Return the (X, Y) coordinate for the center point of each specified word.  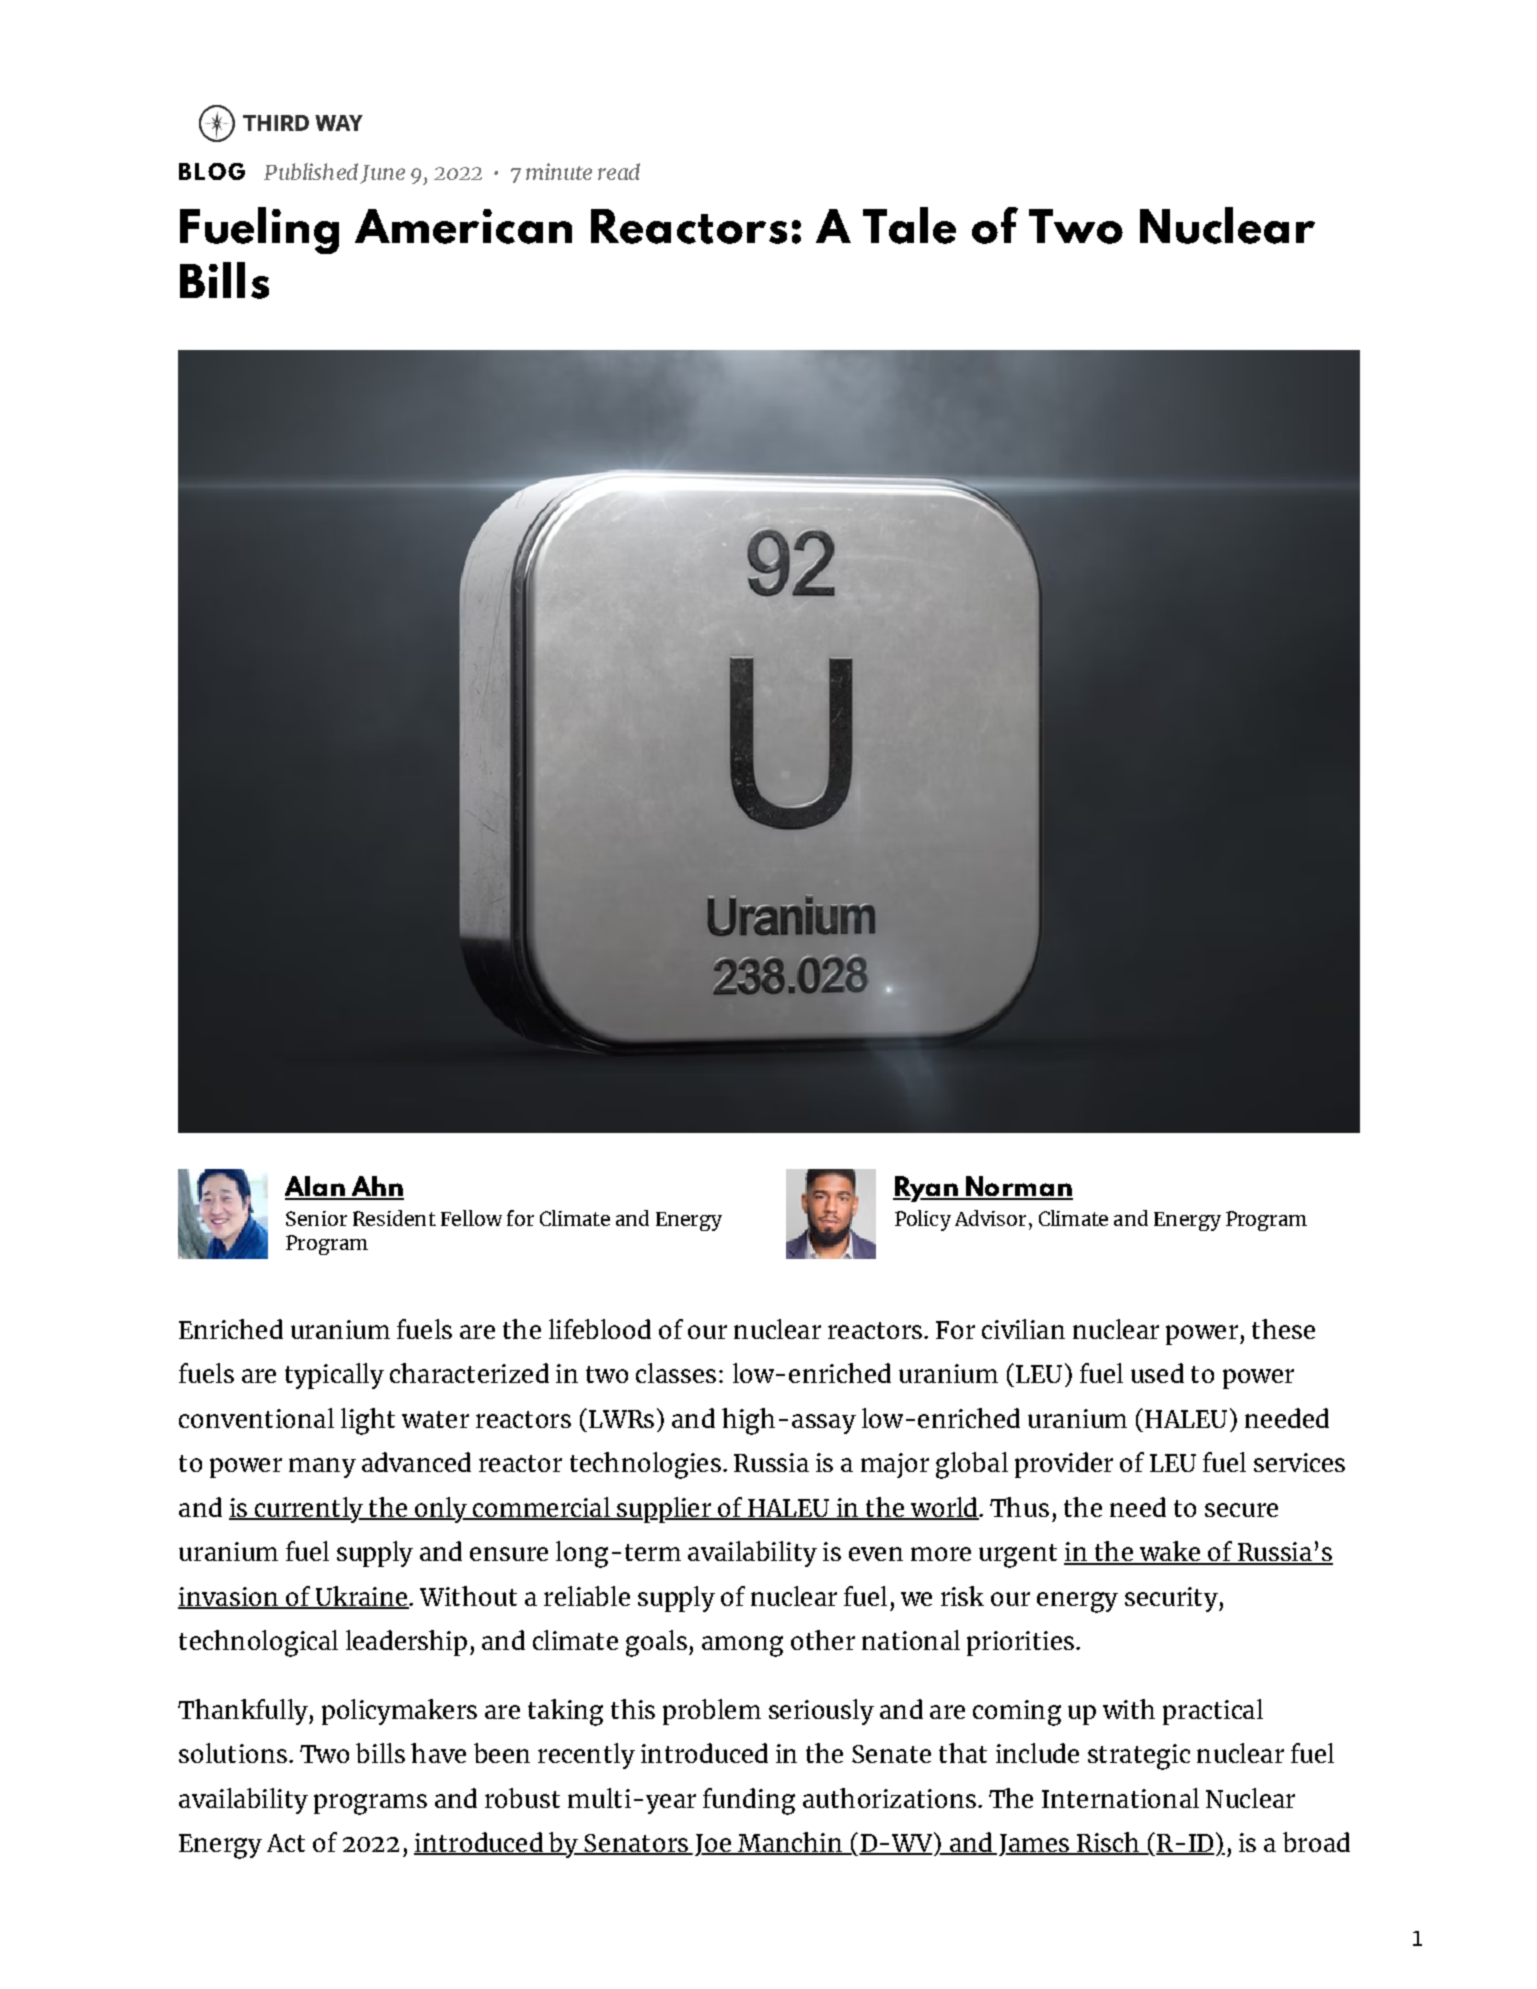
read (619, 171)
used (1157, 1373)
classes (676, 1373)
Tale (909, 225)
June (382, 174)
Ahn (376, 1187)
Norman (1018, 1187)
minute (559, 171)
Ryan (926, 1189)
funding (749, 1801)
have (438, 1753)
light (368, 1421)
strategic (1139, 1757)
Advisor (990, 1218)
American (463, 226)
